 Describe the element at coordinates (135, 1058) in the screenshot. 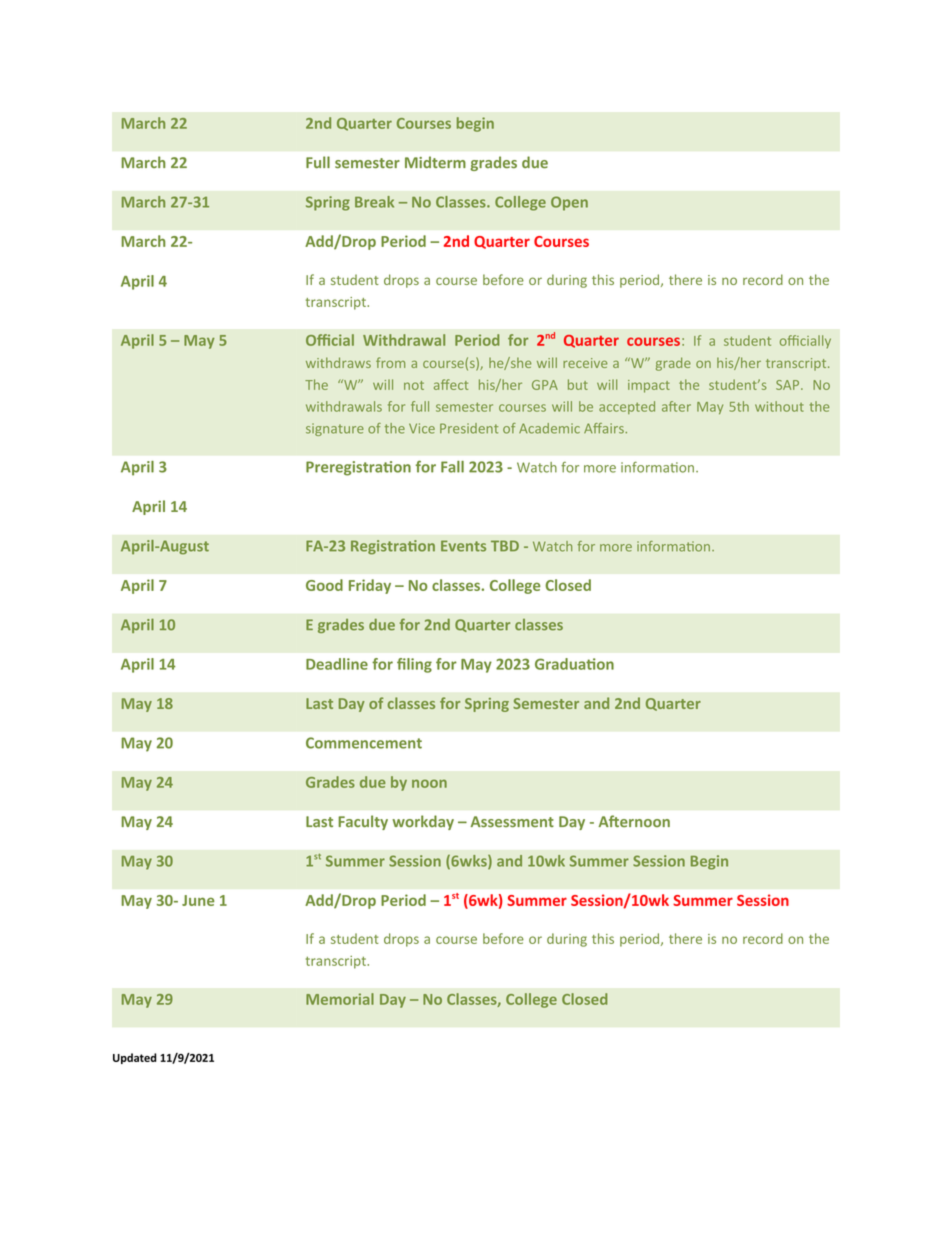

I see `Updated` at that location.
